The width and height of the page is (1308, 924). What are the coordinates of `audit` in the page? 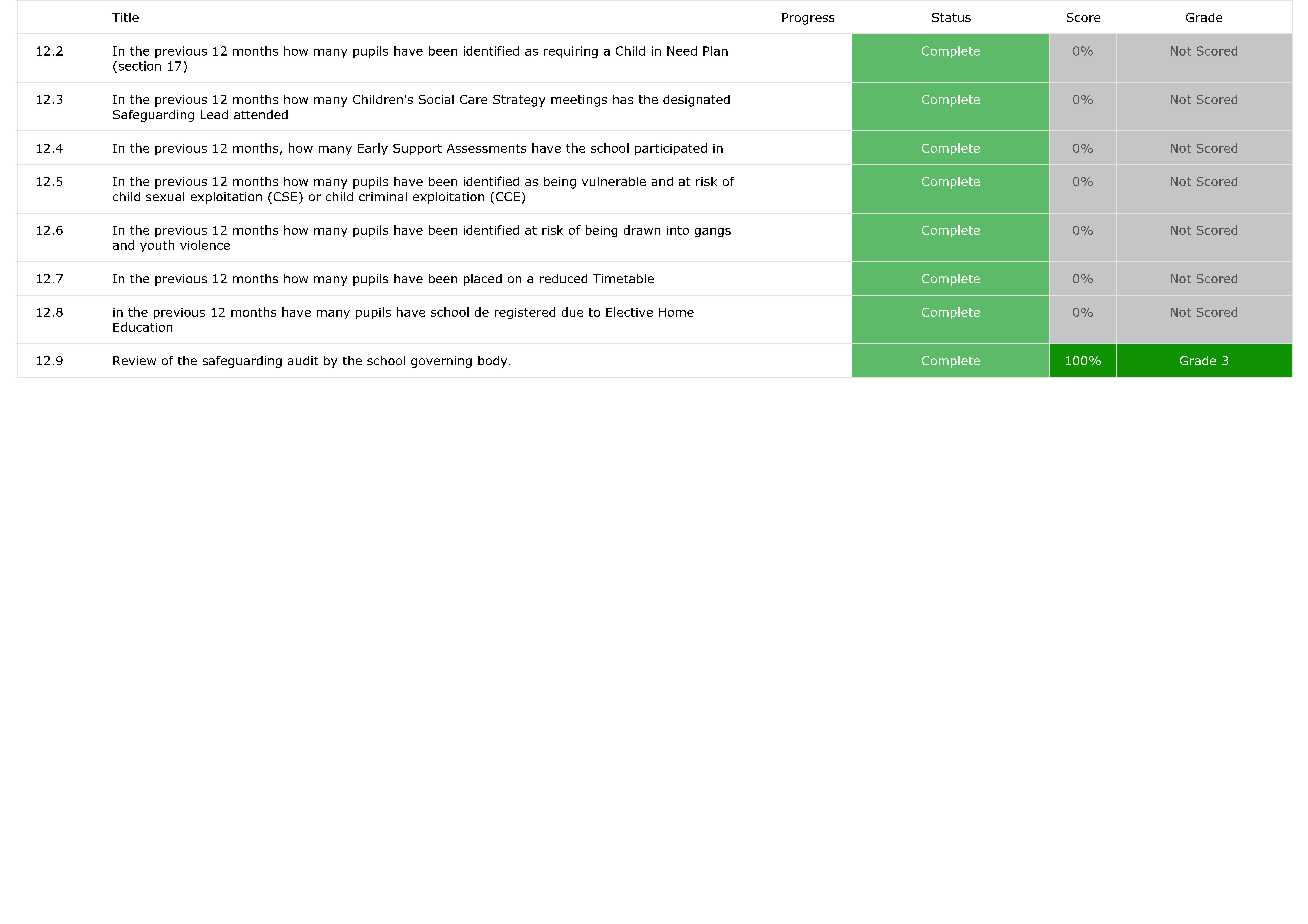 It's located at (303, 360).
